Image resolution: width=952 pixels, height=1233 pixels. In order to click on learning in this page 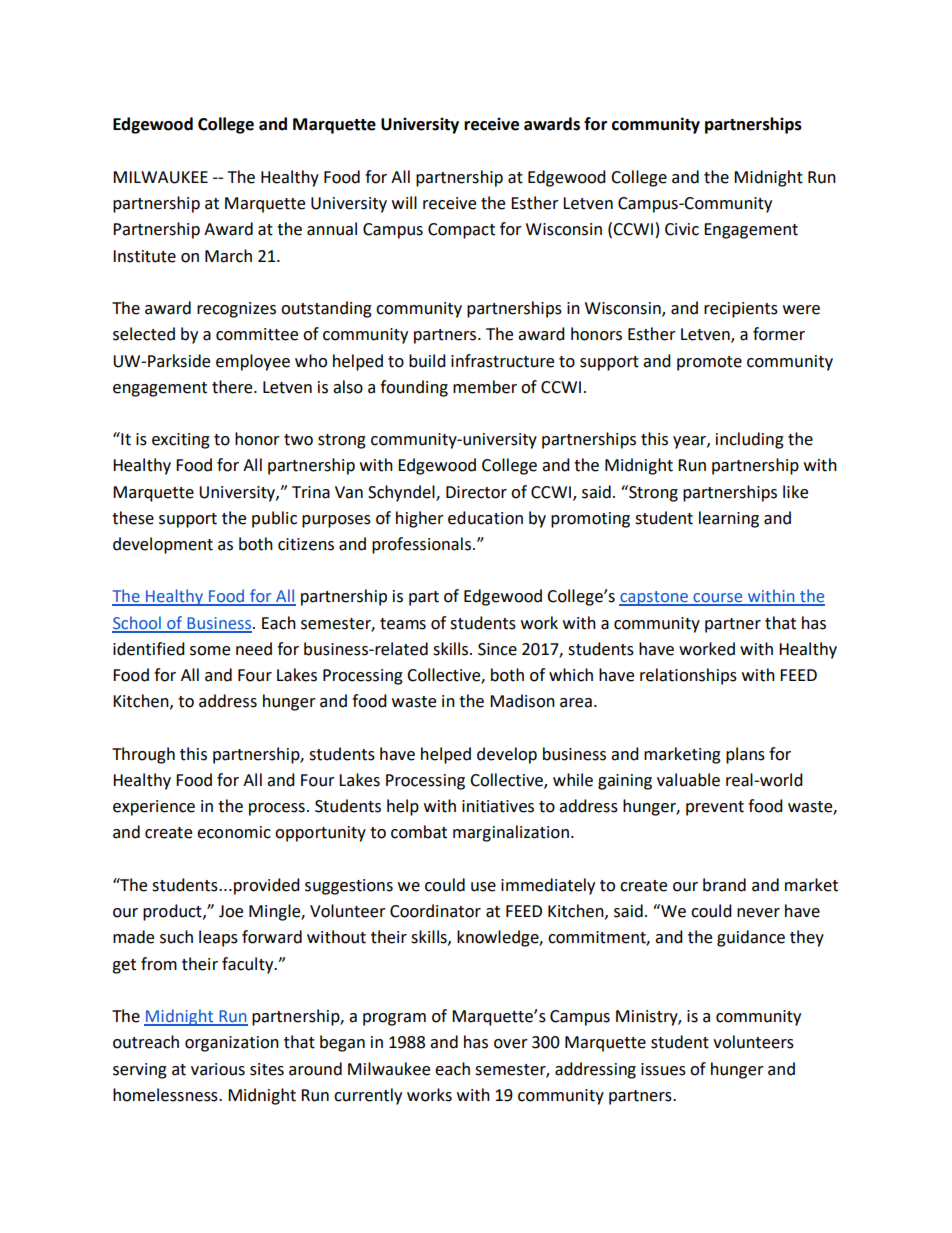, I will do `click(729, 519)`.
